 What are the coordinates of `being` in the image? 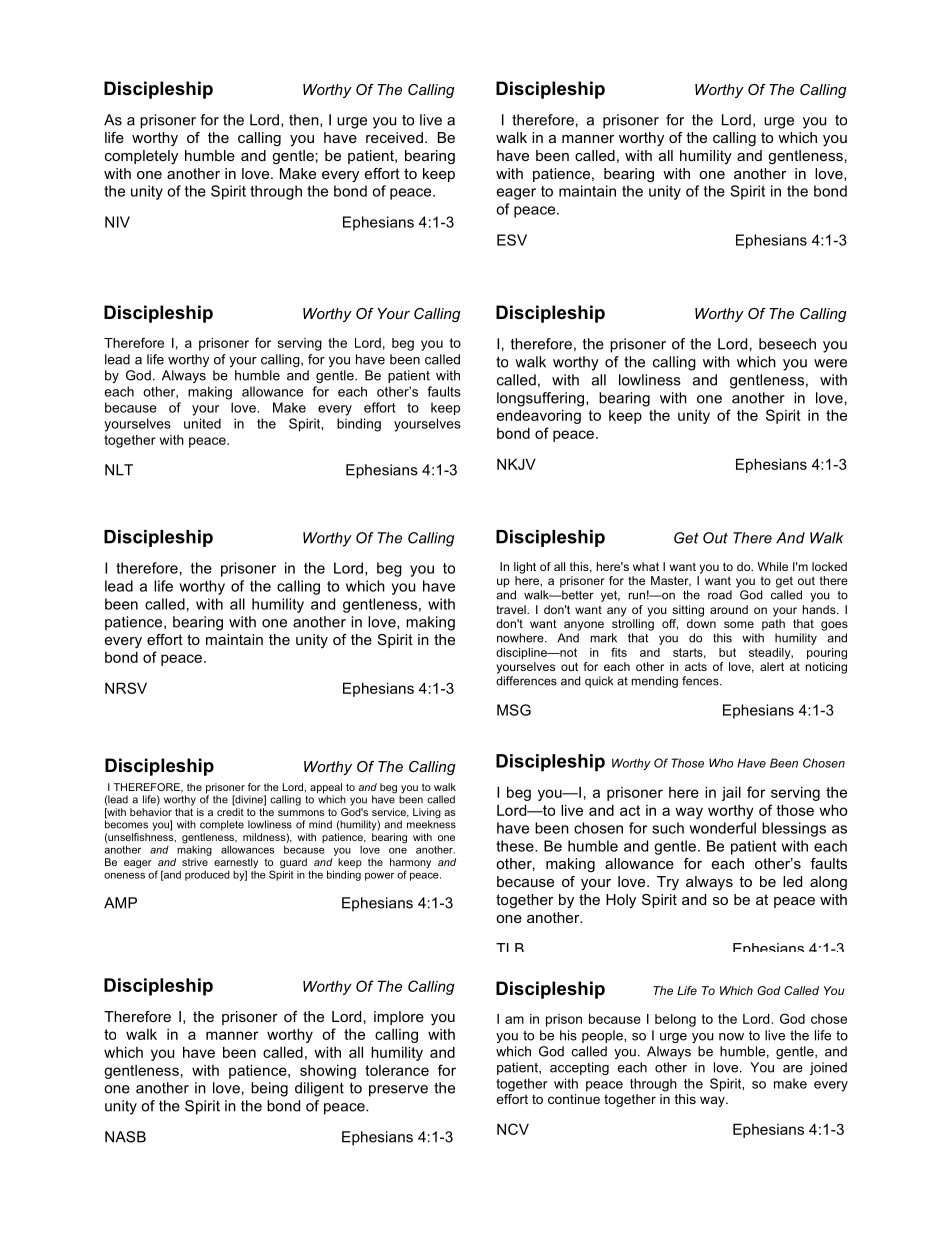 It's located at (269, 1089).
